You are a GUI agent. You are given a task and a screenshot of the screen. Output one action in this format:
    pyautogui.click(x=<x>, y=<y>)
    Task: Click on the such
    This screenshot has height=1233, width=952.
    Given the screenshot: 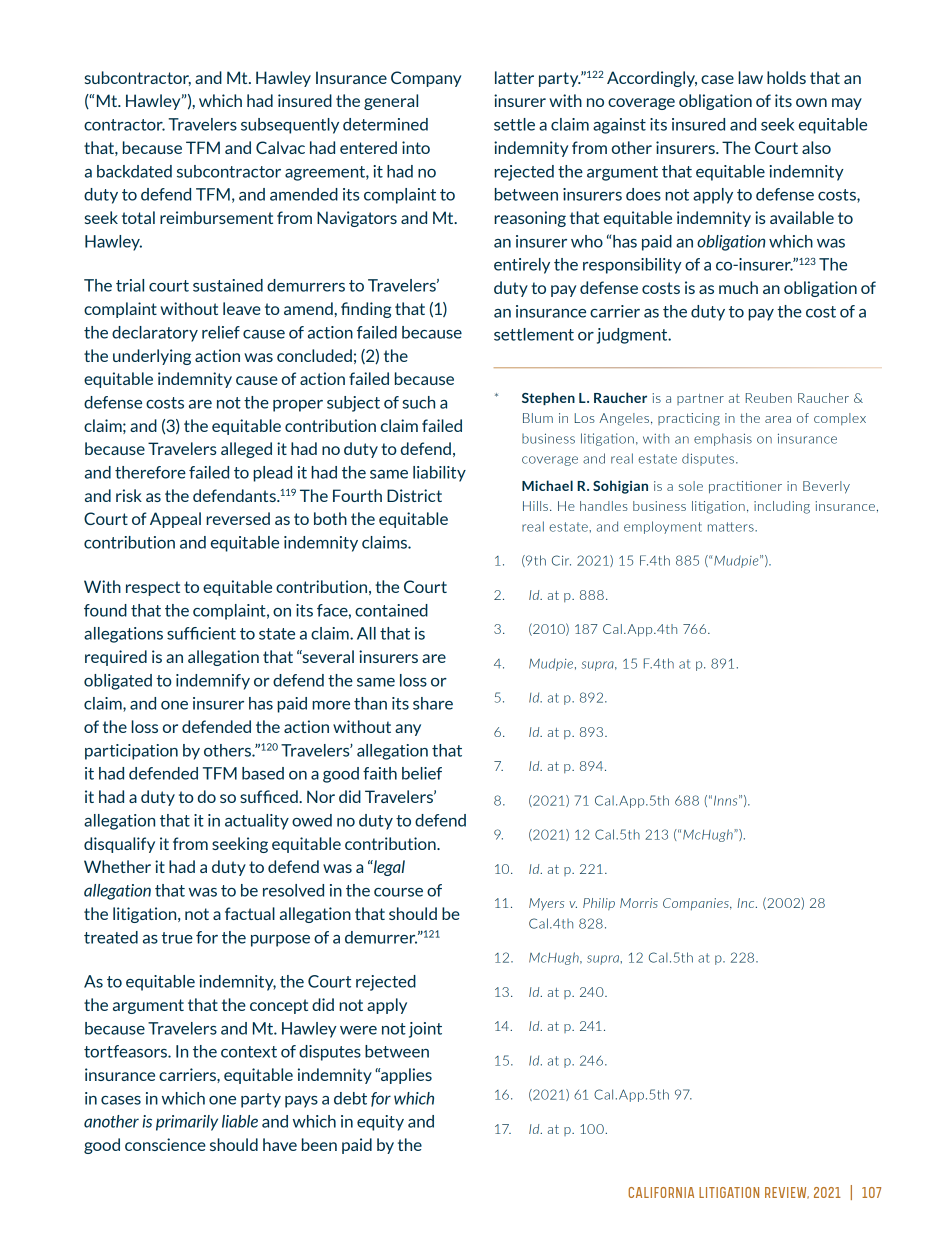 What is the action you would take?
    pyautogui.click(x=418, y=402)
